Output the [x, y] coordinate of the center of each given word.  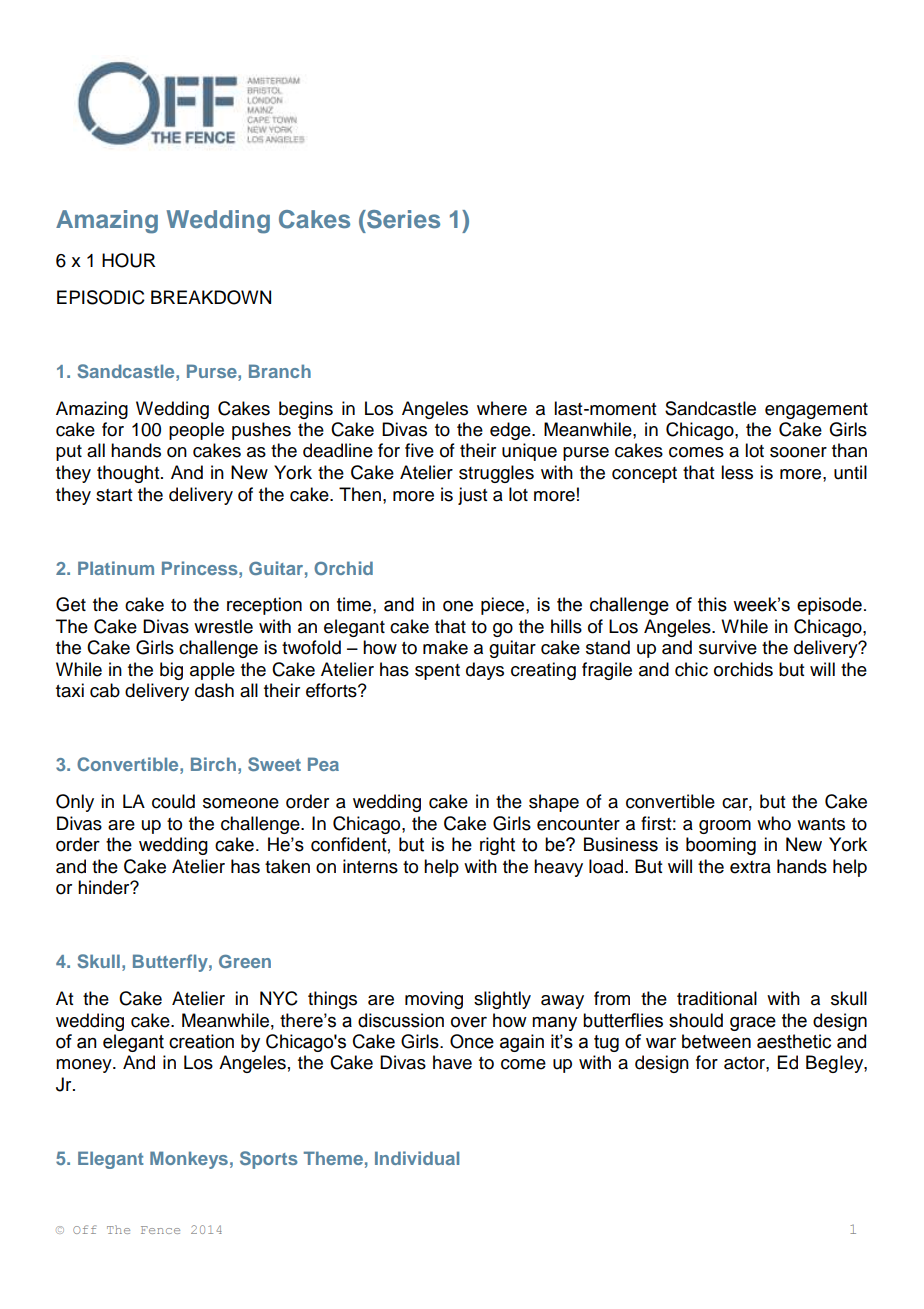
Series [402, 219]
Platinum [116, 568]
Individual [417, 1158]
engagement [816, 411]
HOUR [129, 260]
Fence [160, 1230]
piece [504, 606]
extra [750, 867]
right [497, 846]
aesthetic [794, 1041]
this [712, 604]
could [173, 801]
